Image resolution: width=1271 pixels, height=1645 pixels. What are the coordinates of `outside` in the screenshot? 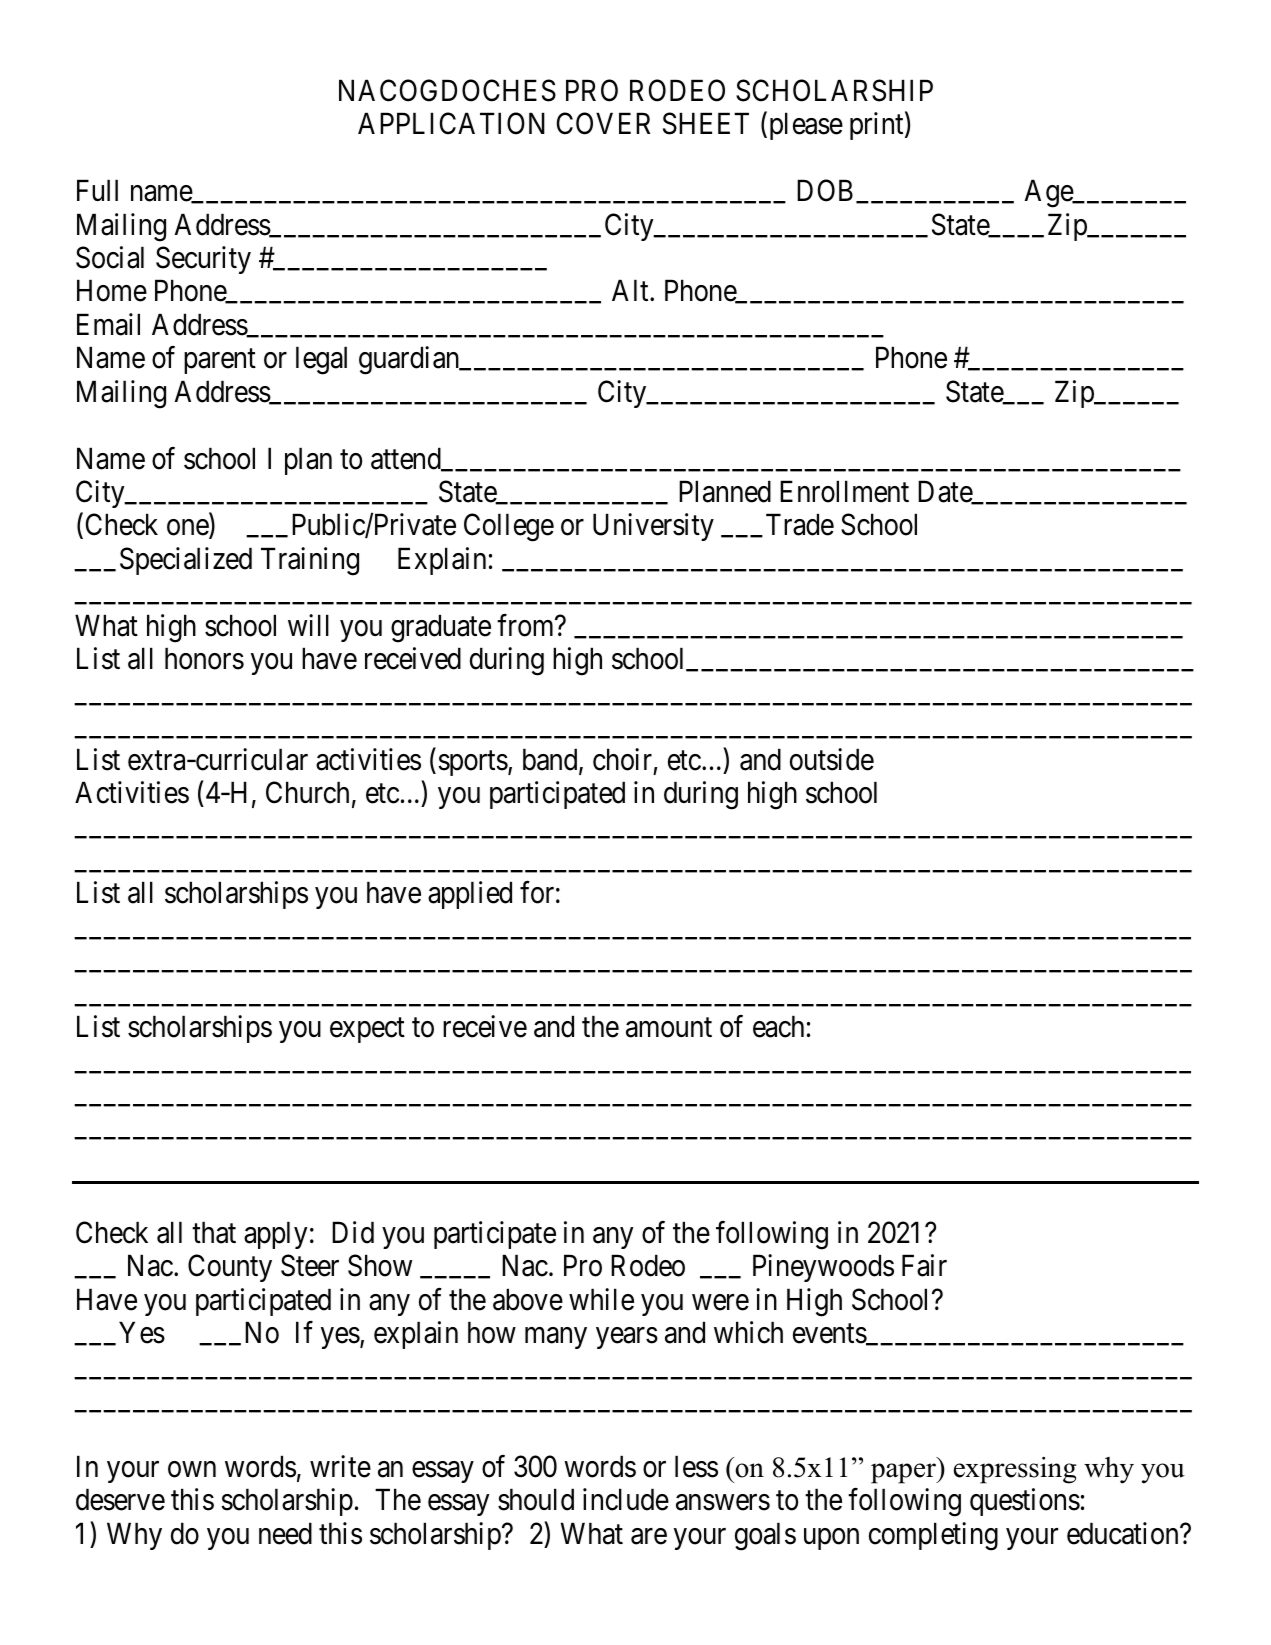 It's located at (832, 759).
